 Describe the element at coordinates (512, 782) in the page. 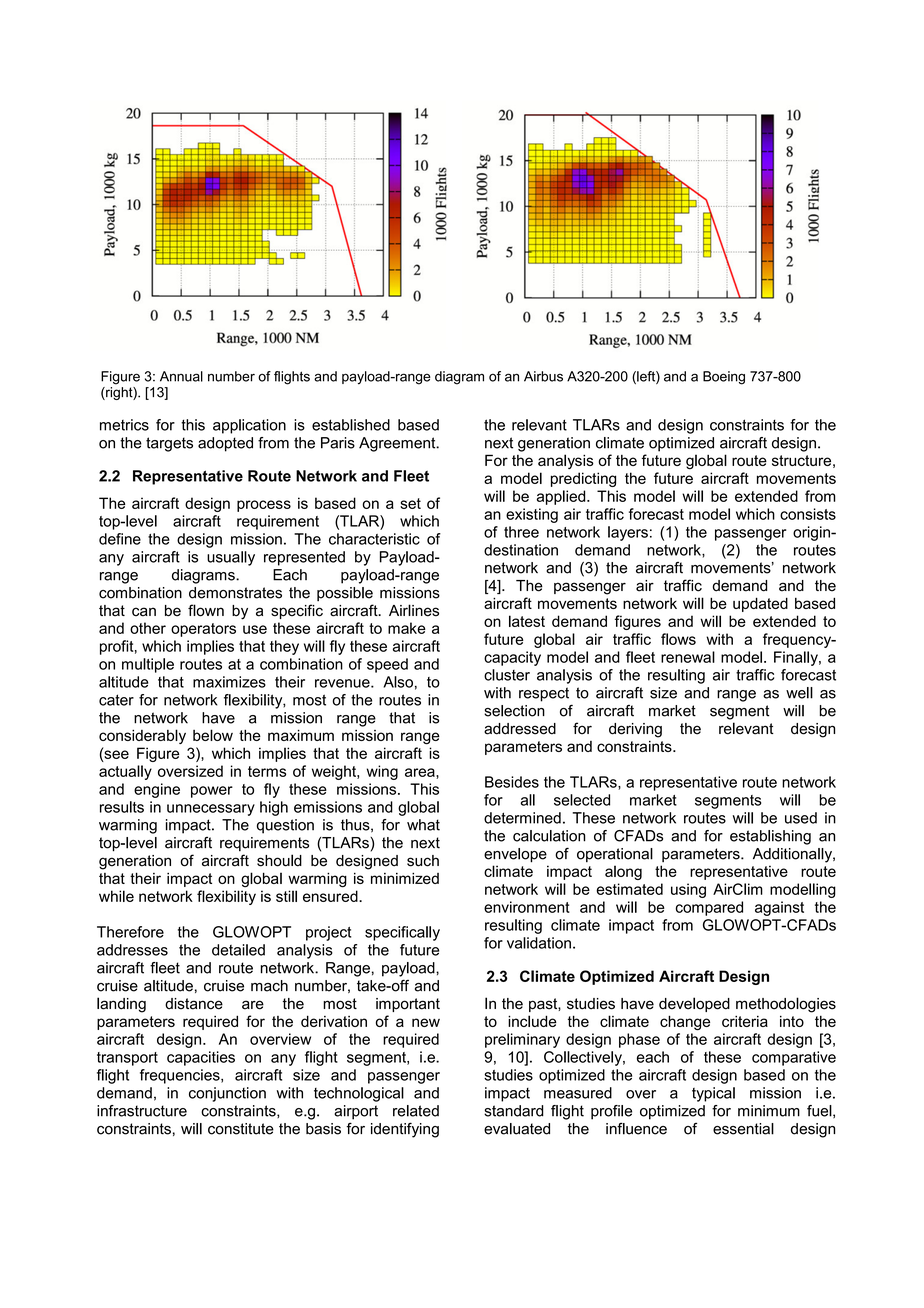

I see `Besides` at that location.
